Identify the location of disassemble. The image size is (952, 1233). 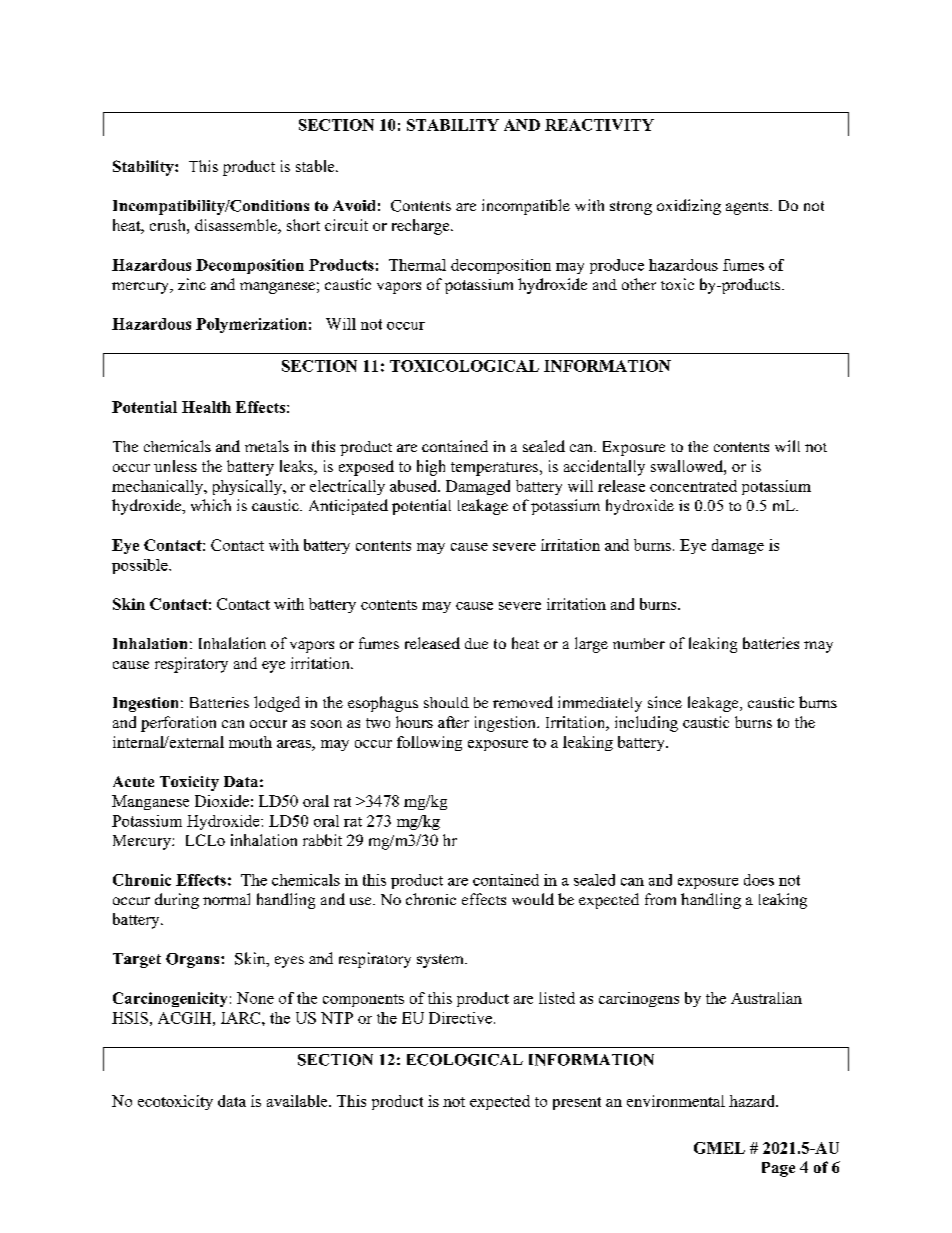
(237, 226).
